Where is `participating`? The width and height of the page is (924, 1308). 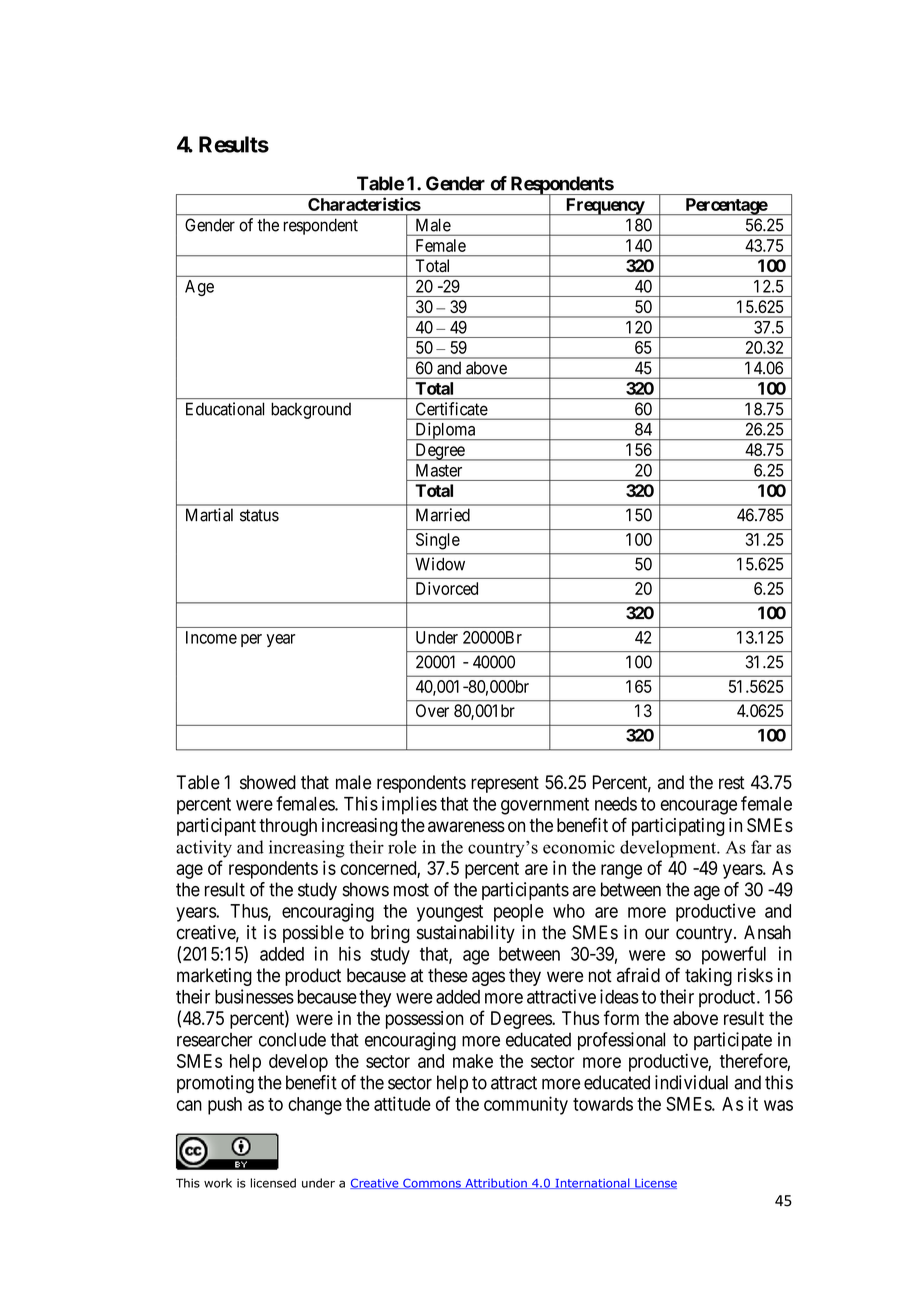 participating is located at coordinates (678, 827).
